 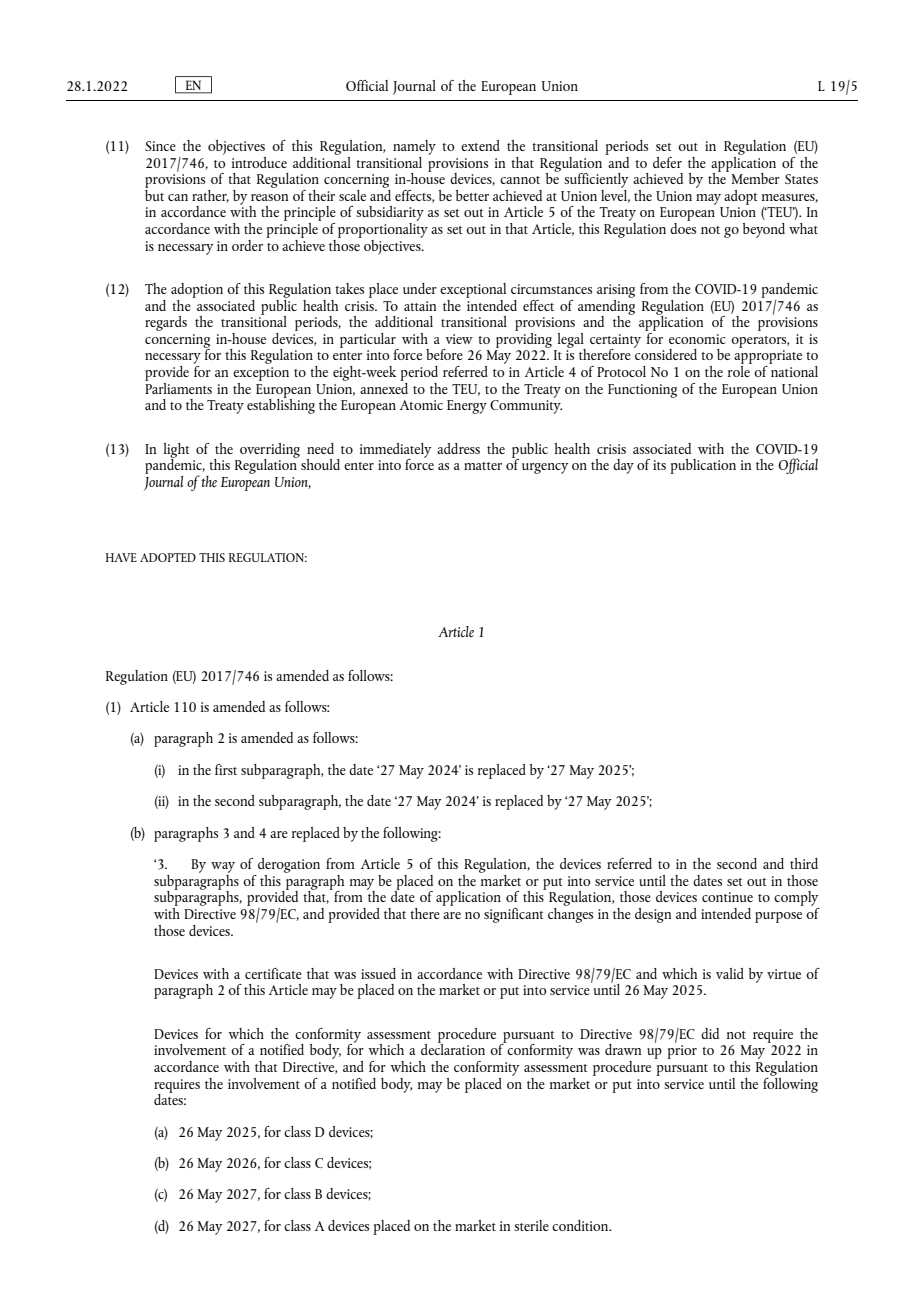 I want to click on light, so click(x=176, y=451).
